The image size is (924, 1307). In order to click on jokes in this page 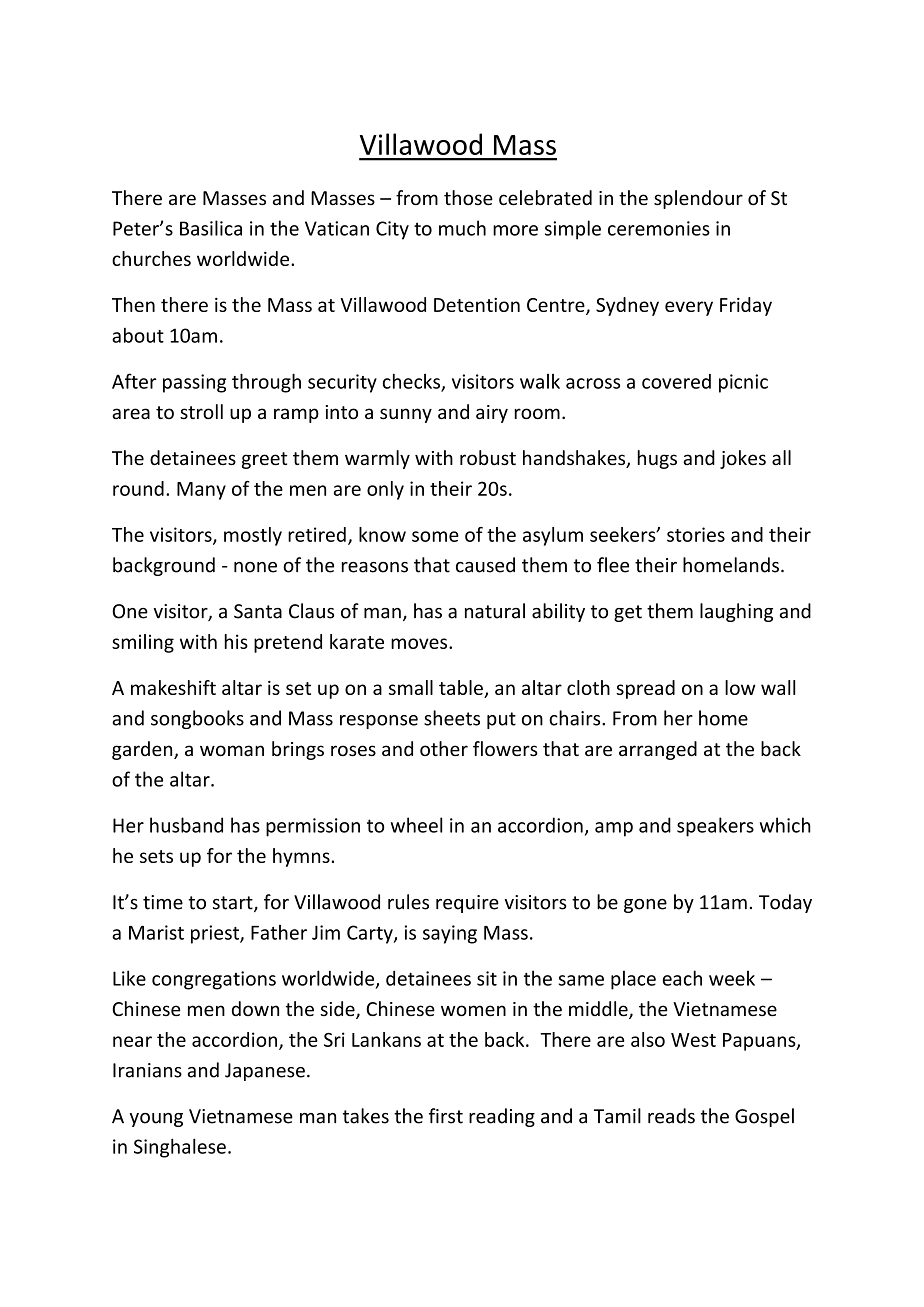, I will do `click(743, 459)`.
